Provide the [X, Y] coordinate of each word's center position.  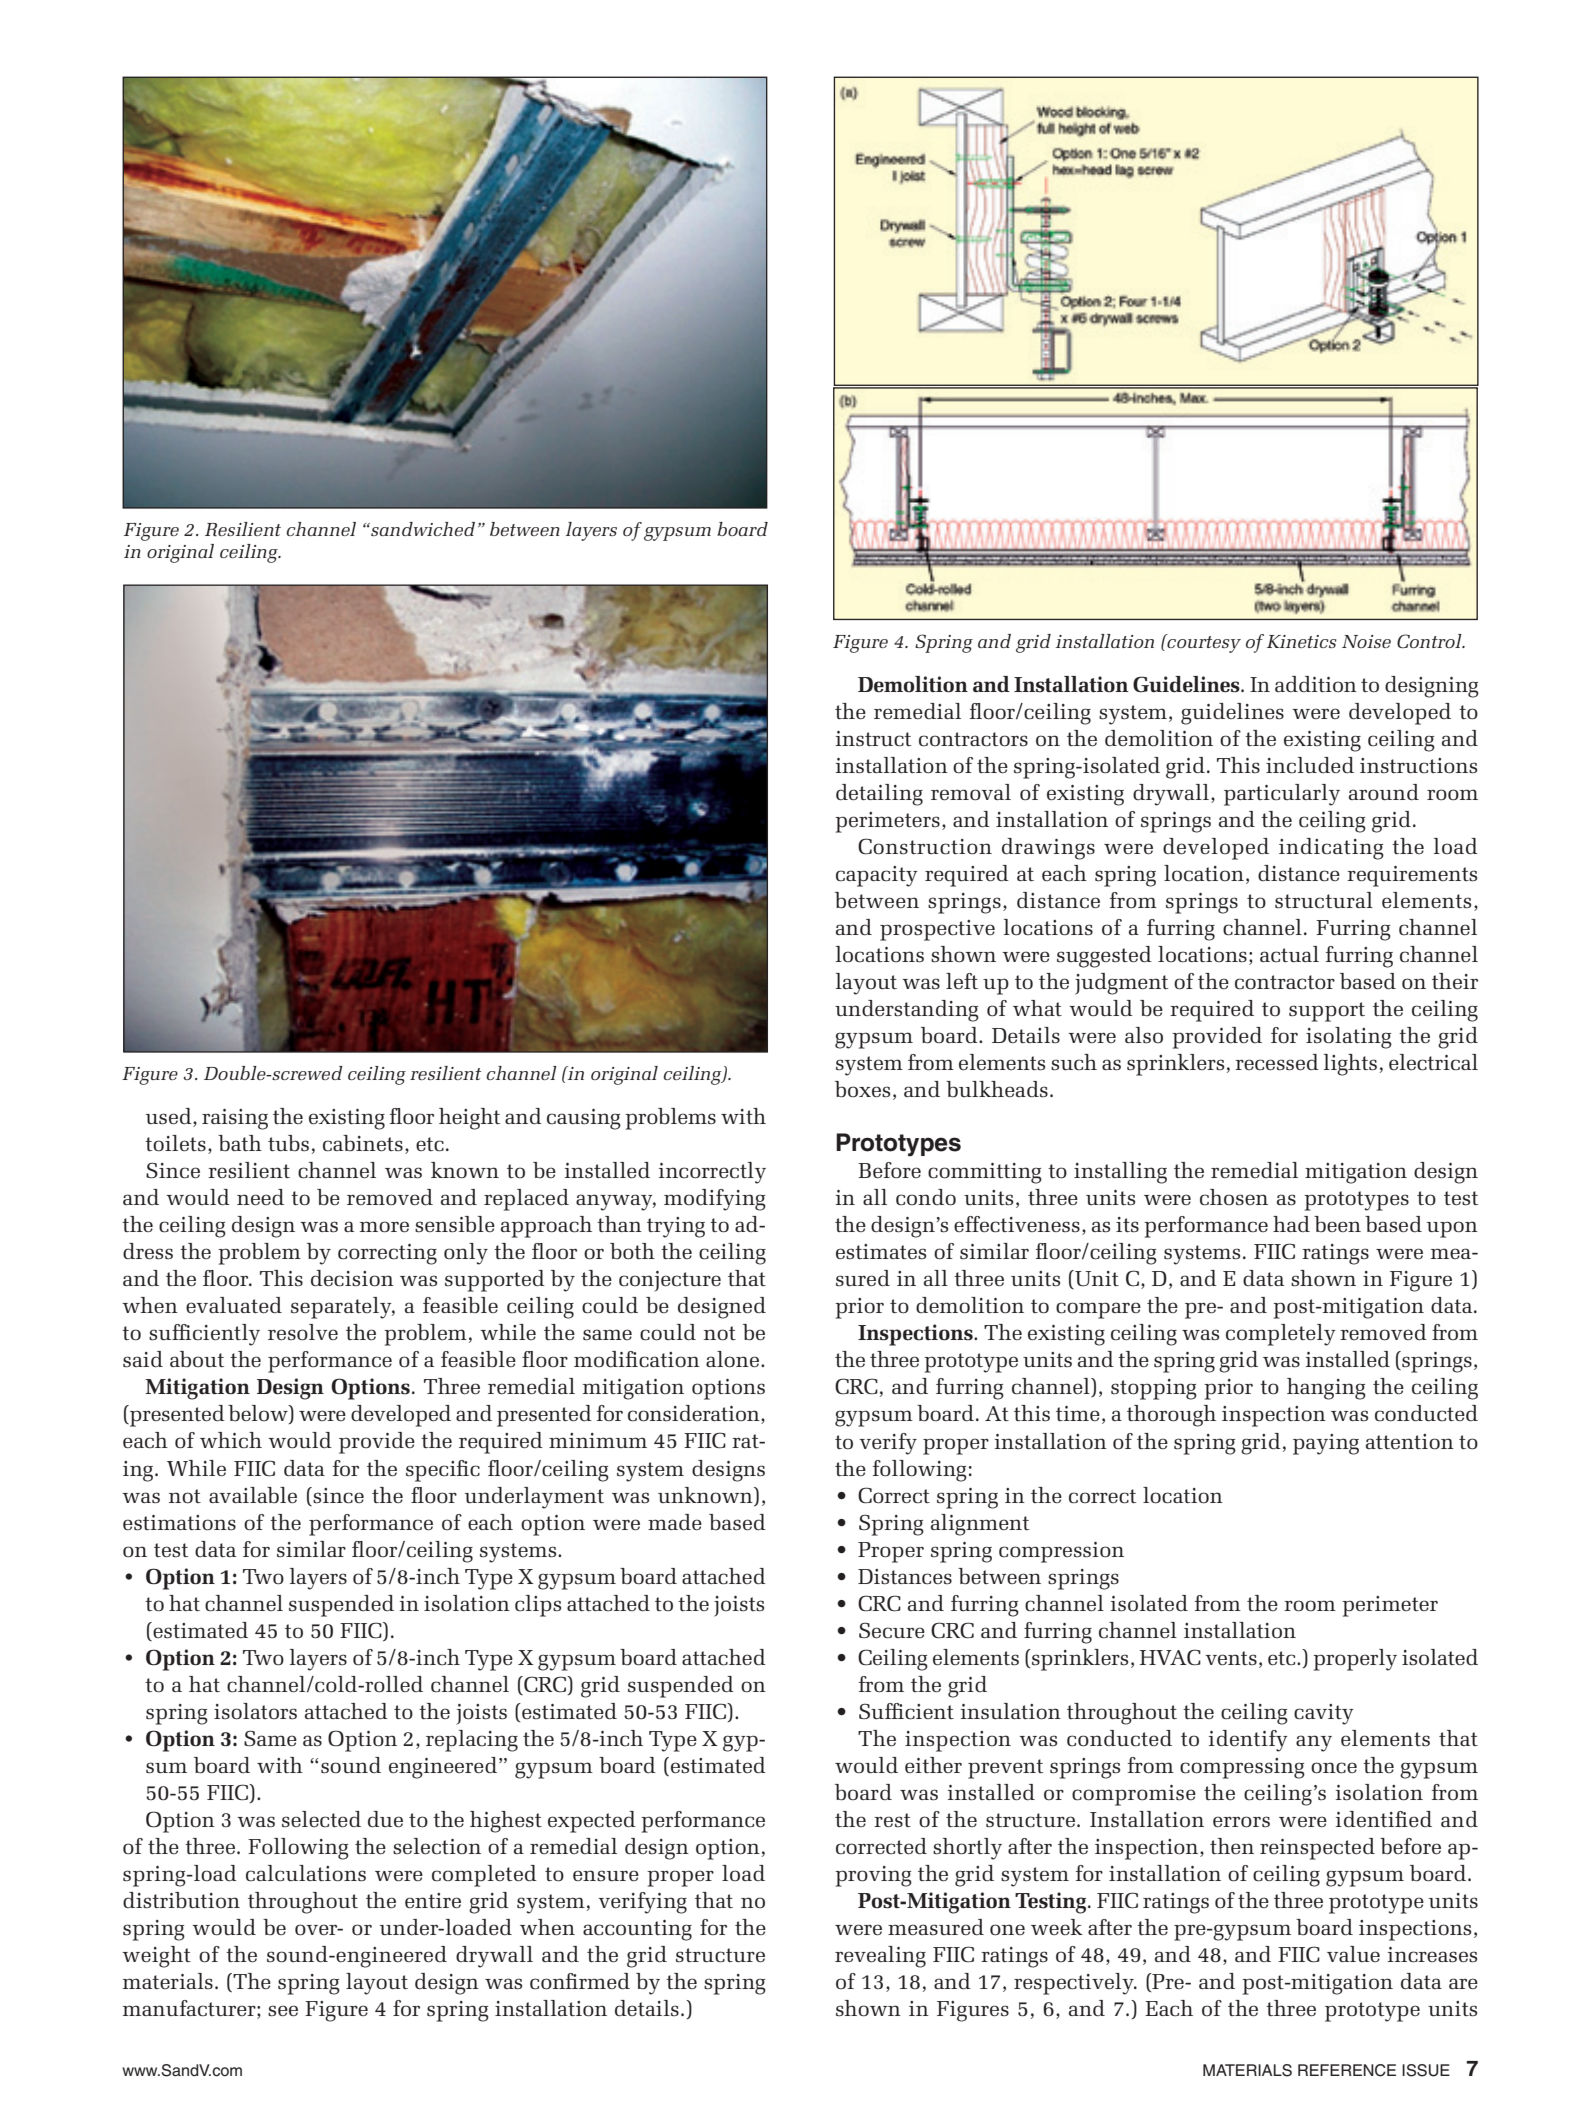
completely [1280, 1335]
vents [1231, 1658]
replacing [472, 1741]
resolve [303, 1332]
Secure [892, 1630]
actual [1289, 954]
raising [235, 1119]
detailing [879, 795]
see [283, 2011]
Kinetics [1302, 641]
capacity [876, 876]
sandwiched [422, 529]
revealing [880, 1957]
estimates [881, 1252]
